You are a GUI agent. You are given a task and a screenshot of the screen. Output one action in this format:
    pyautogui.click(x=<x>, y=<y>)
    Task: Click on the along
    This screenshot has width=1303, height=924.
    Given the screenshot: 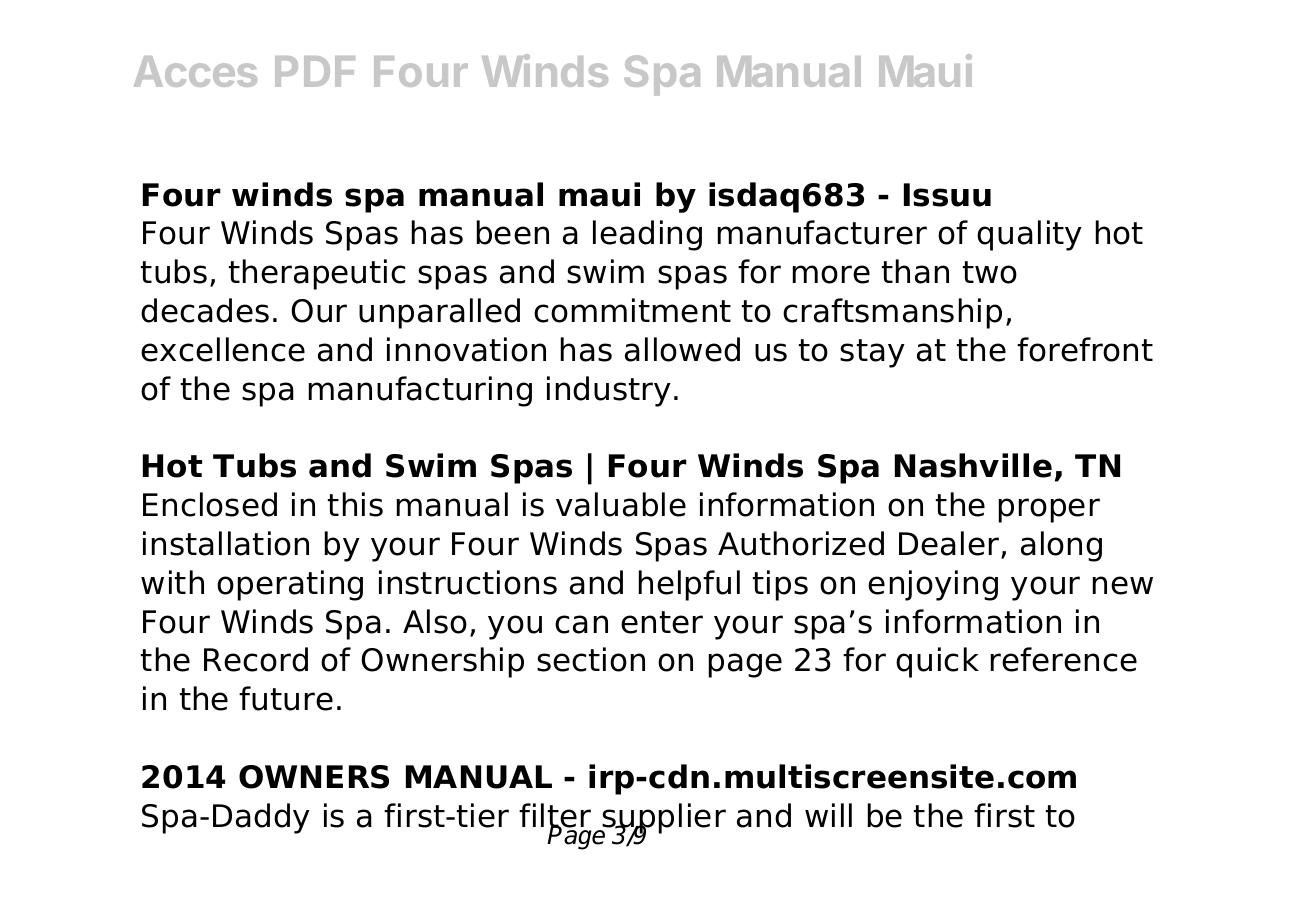 What is the action you would take?
    pyautogui.click(x=1061, y=546)
